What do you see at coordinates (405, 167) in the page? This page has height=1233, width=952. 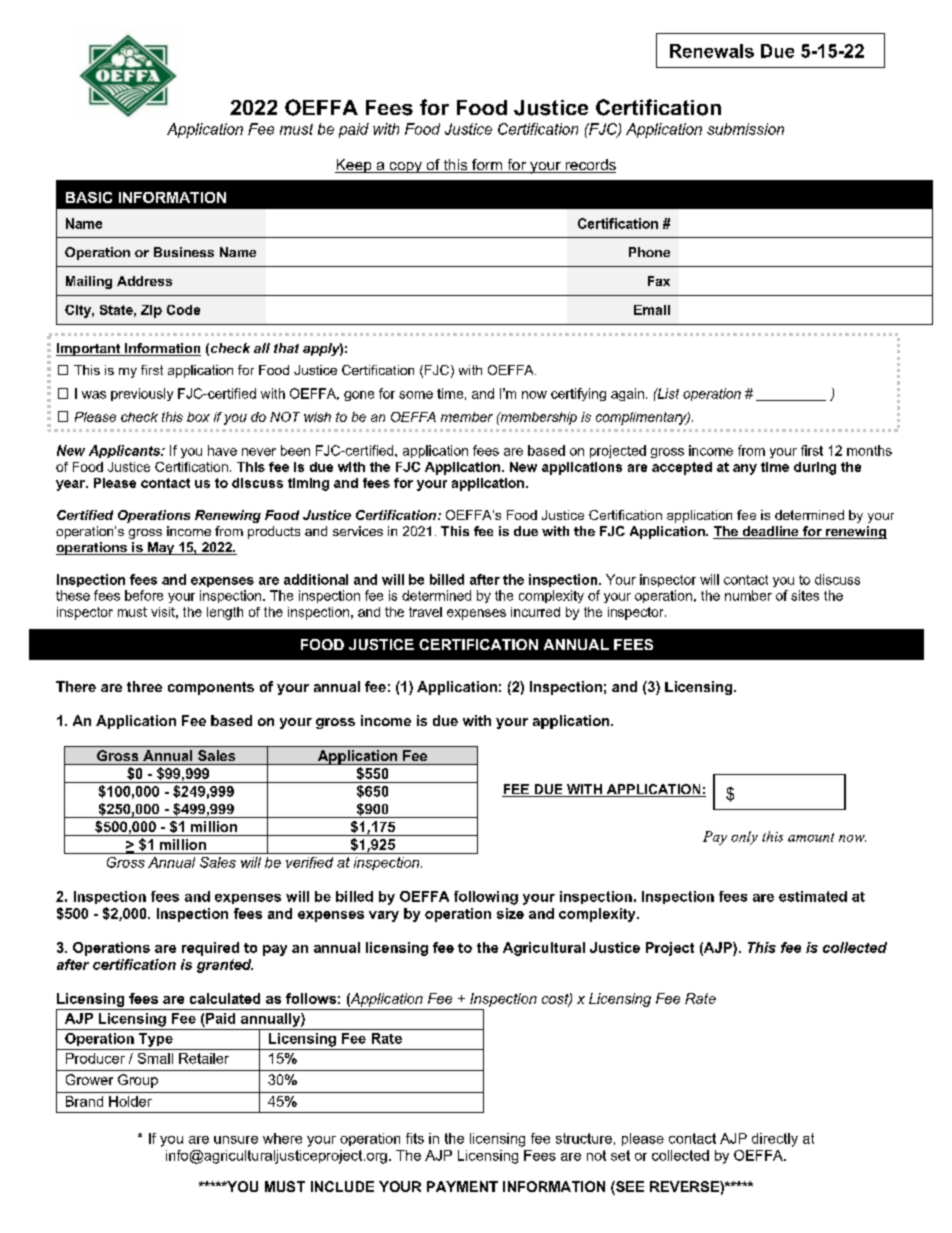 I see `copy` at bounding box center [405, 167].
